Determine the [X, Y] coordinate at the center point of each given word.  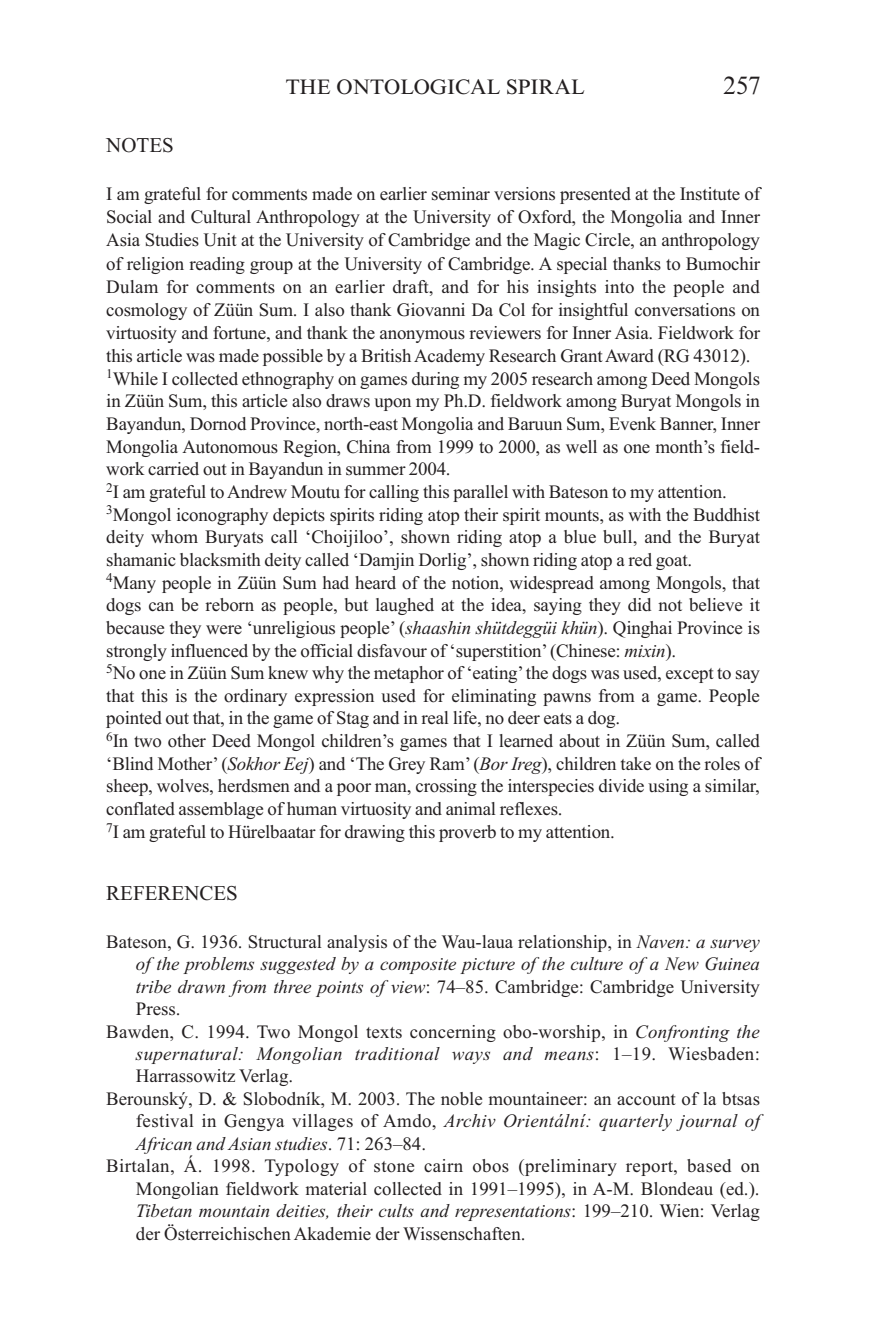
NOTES [139, 145]
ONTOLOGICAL [418, 87]
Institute [710, 194]
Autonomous [230, 447]
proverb [467, 833]
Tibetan [164, 1210]
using [668, 787]
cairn [443, 1165]
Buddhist [726, 515]
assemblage [221, 810]
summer [376, 471]
